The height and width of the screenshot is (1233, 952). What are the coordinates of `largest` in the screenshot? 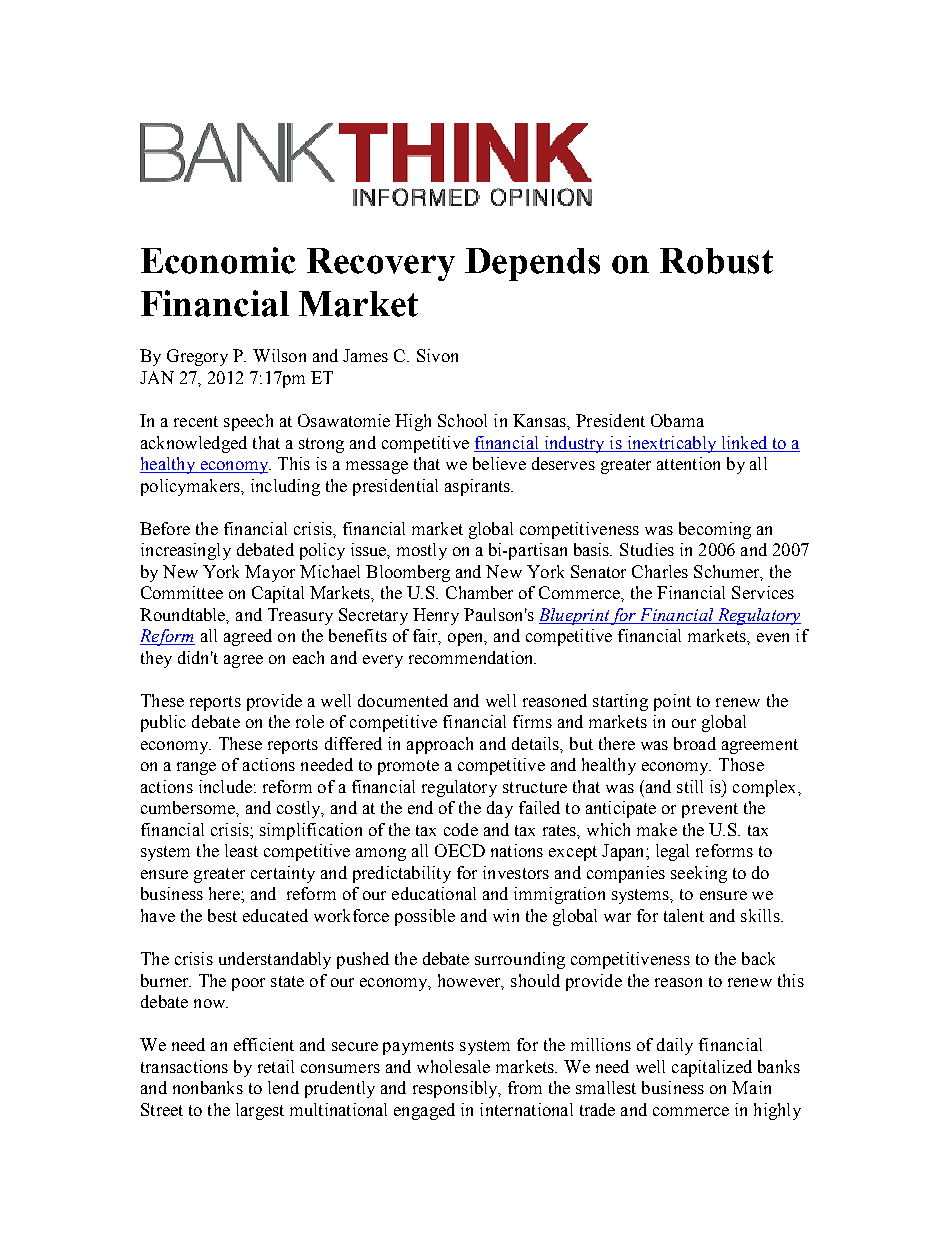 It's located at (260, 1111).
